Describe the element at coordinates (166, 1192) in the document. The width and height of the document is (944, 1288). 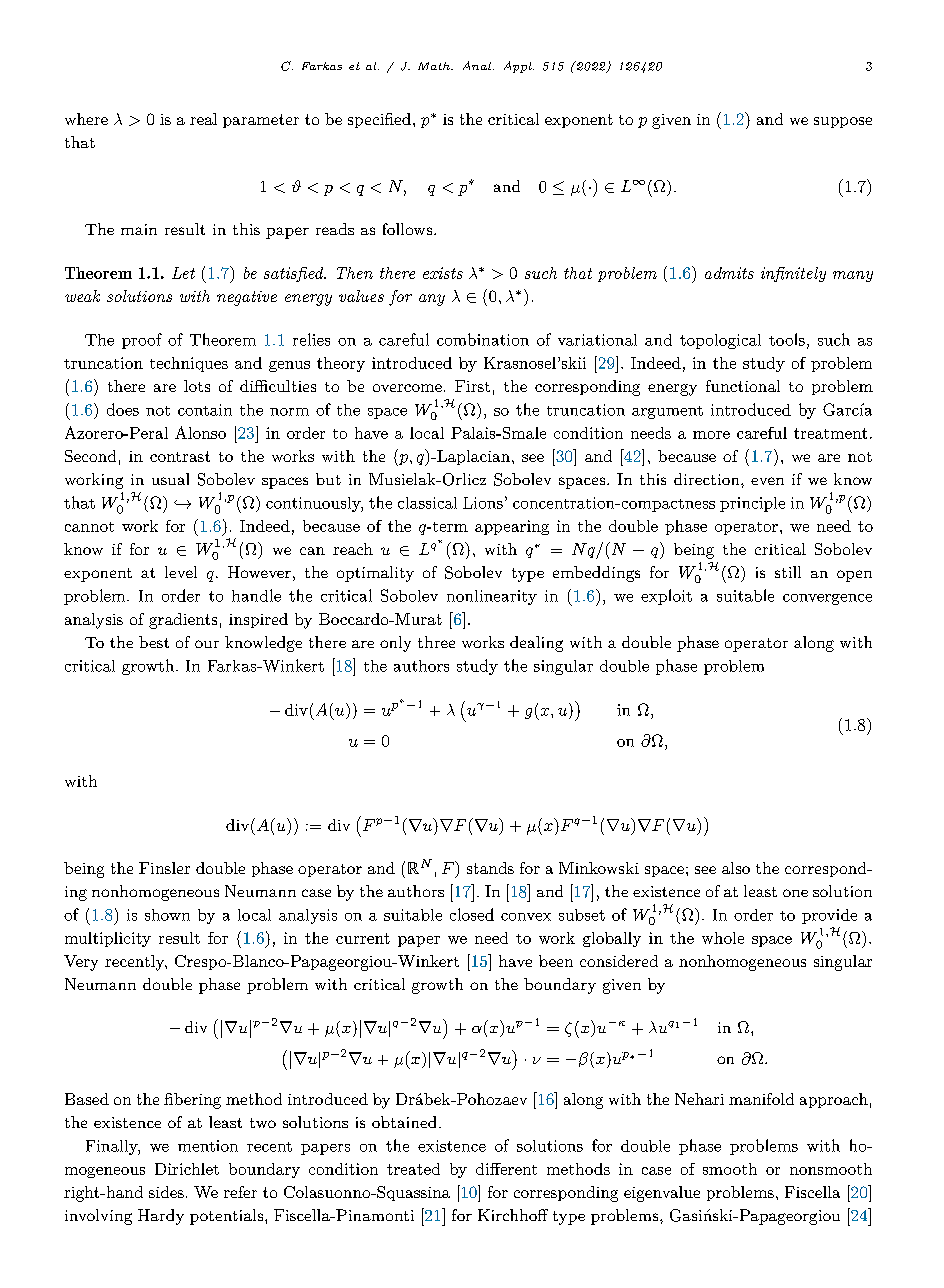
I see `sides` at that location.
